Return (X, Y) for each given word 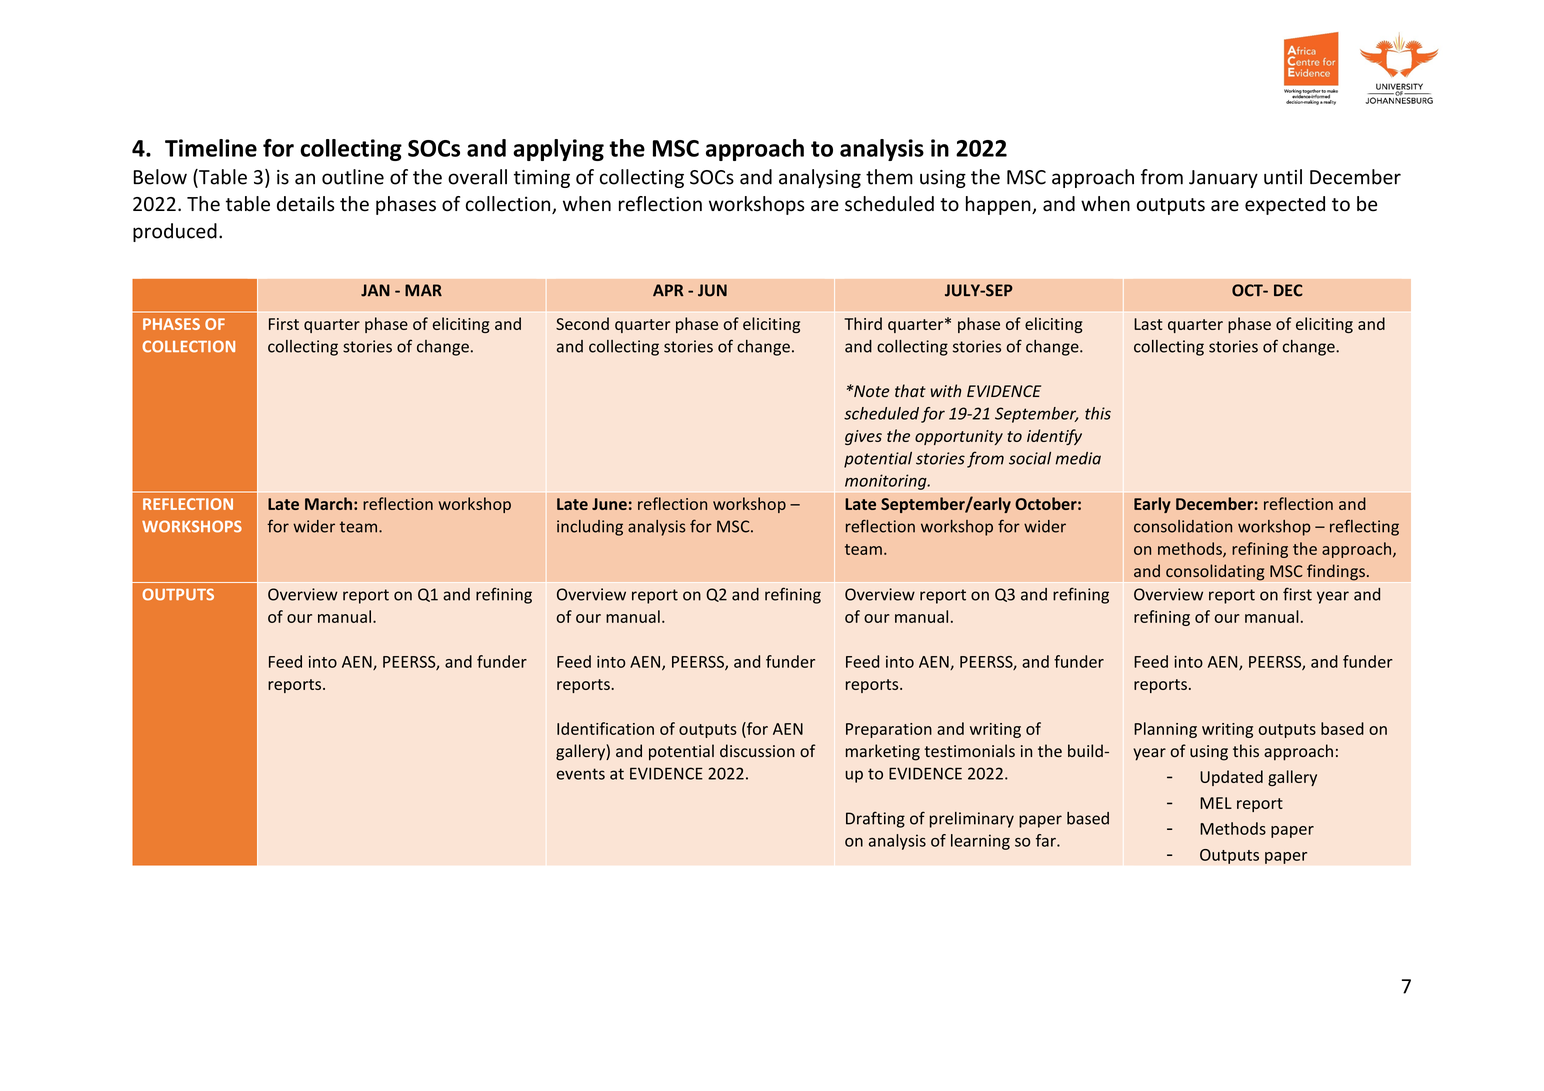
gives (863, 437)
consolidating (1215, 572)
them (889, 177)
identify (1054, 437)
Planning (1165, 730)
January (1223, 179)
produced (175, 232)
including (590, 528)
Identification (605, 728)
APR (668, 290)
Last (1148, 324)
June (609, 504)
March (328, 503)
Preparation (889, 730)
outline (353, 177)
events (581, 774)
